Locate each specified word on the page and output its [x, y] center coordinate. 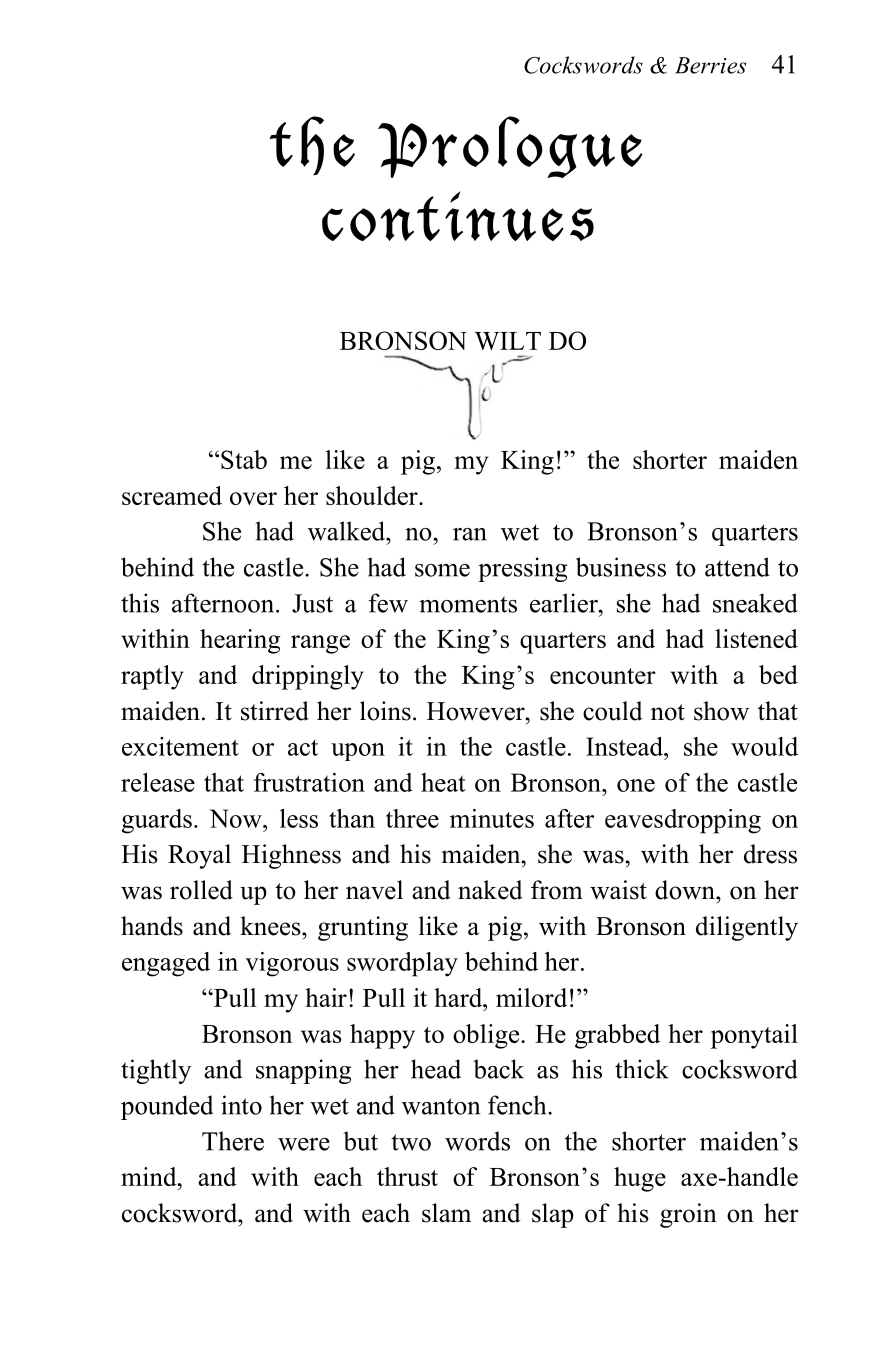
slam [446, 1213]
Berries [710, 65]
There [233, 1141]
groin [688, 1215]
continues [458, 216]
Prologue [510, 147]
